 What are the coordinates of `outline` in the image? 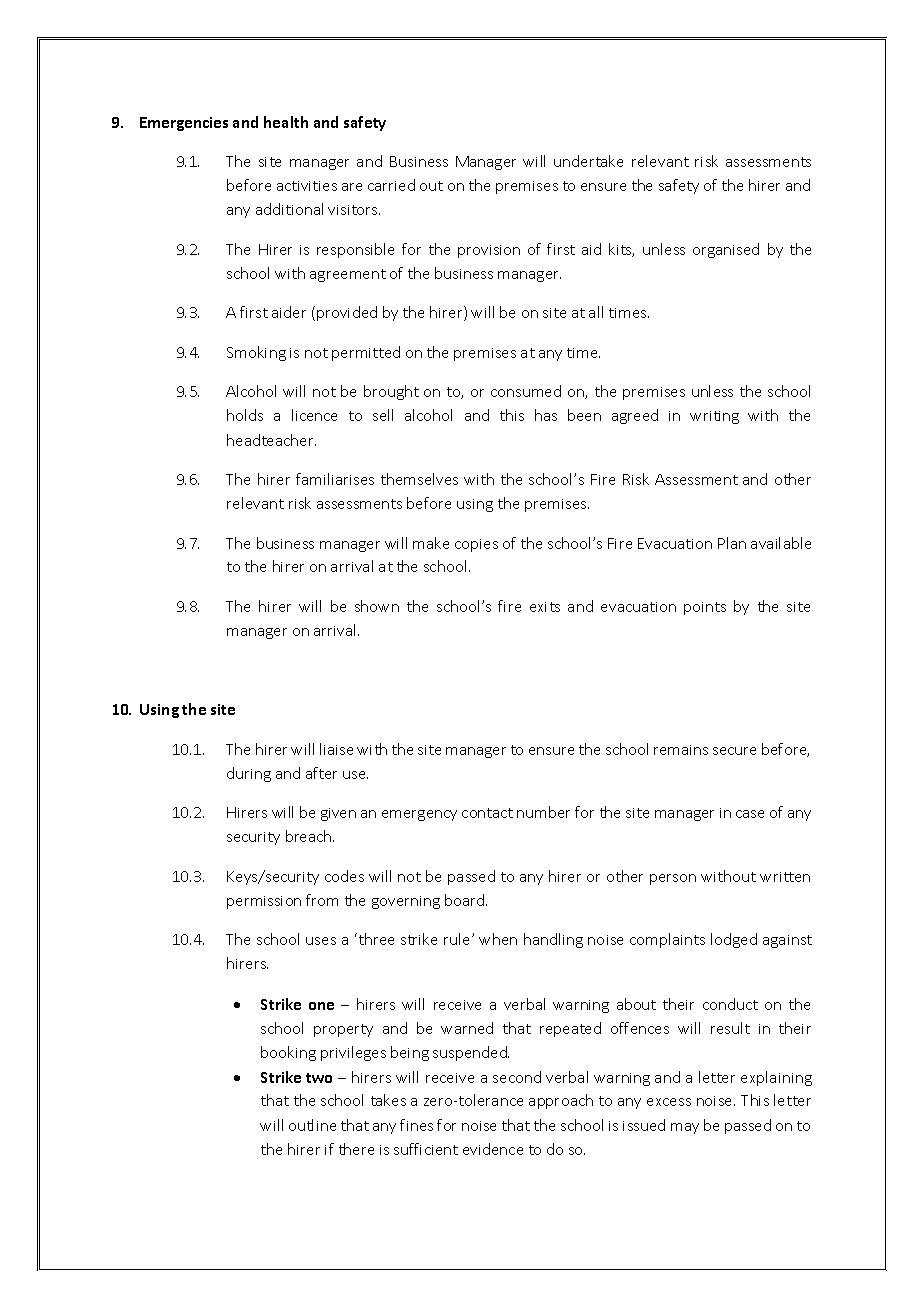 It's located at (312, 1125).
